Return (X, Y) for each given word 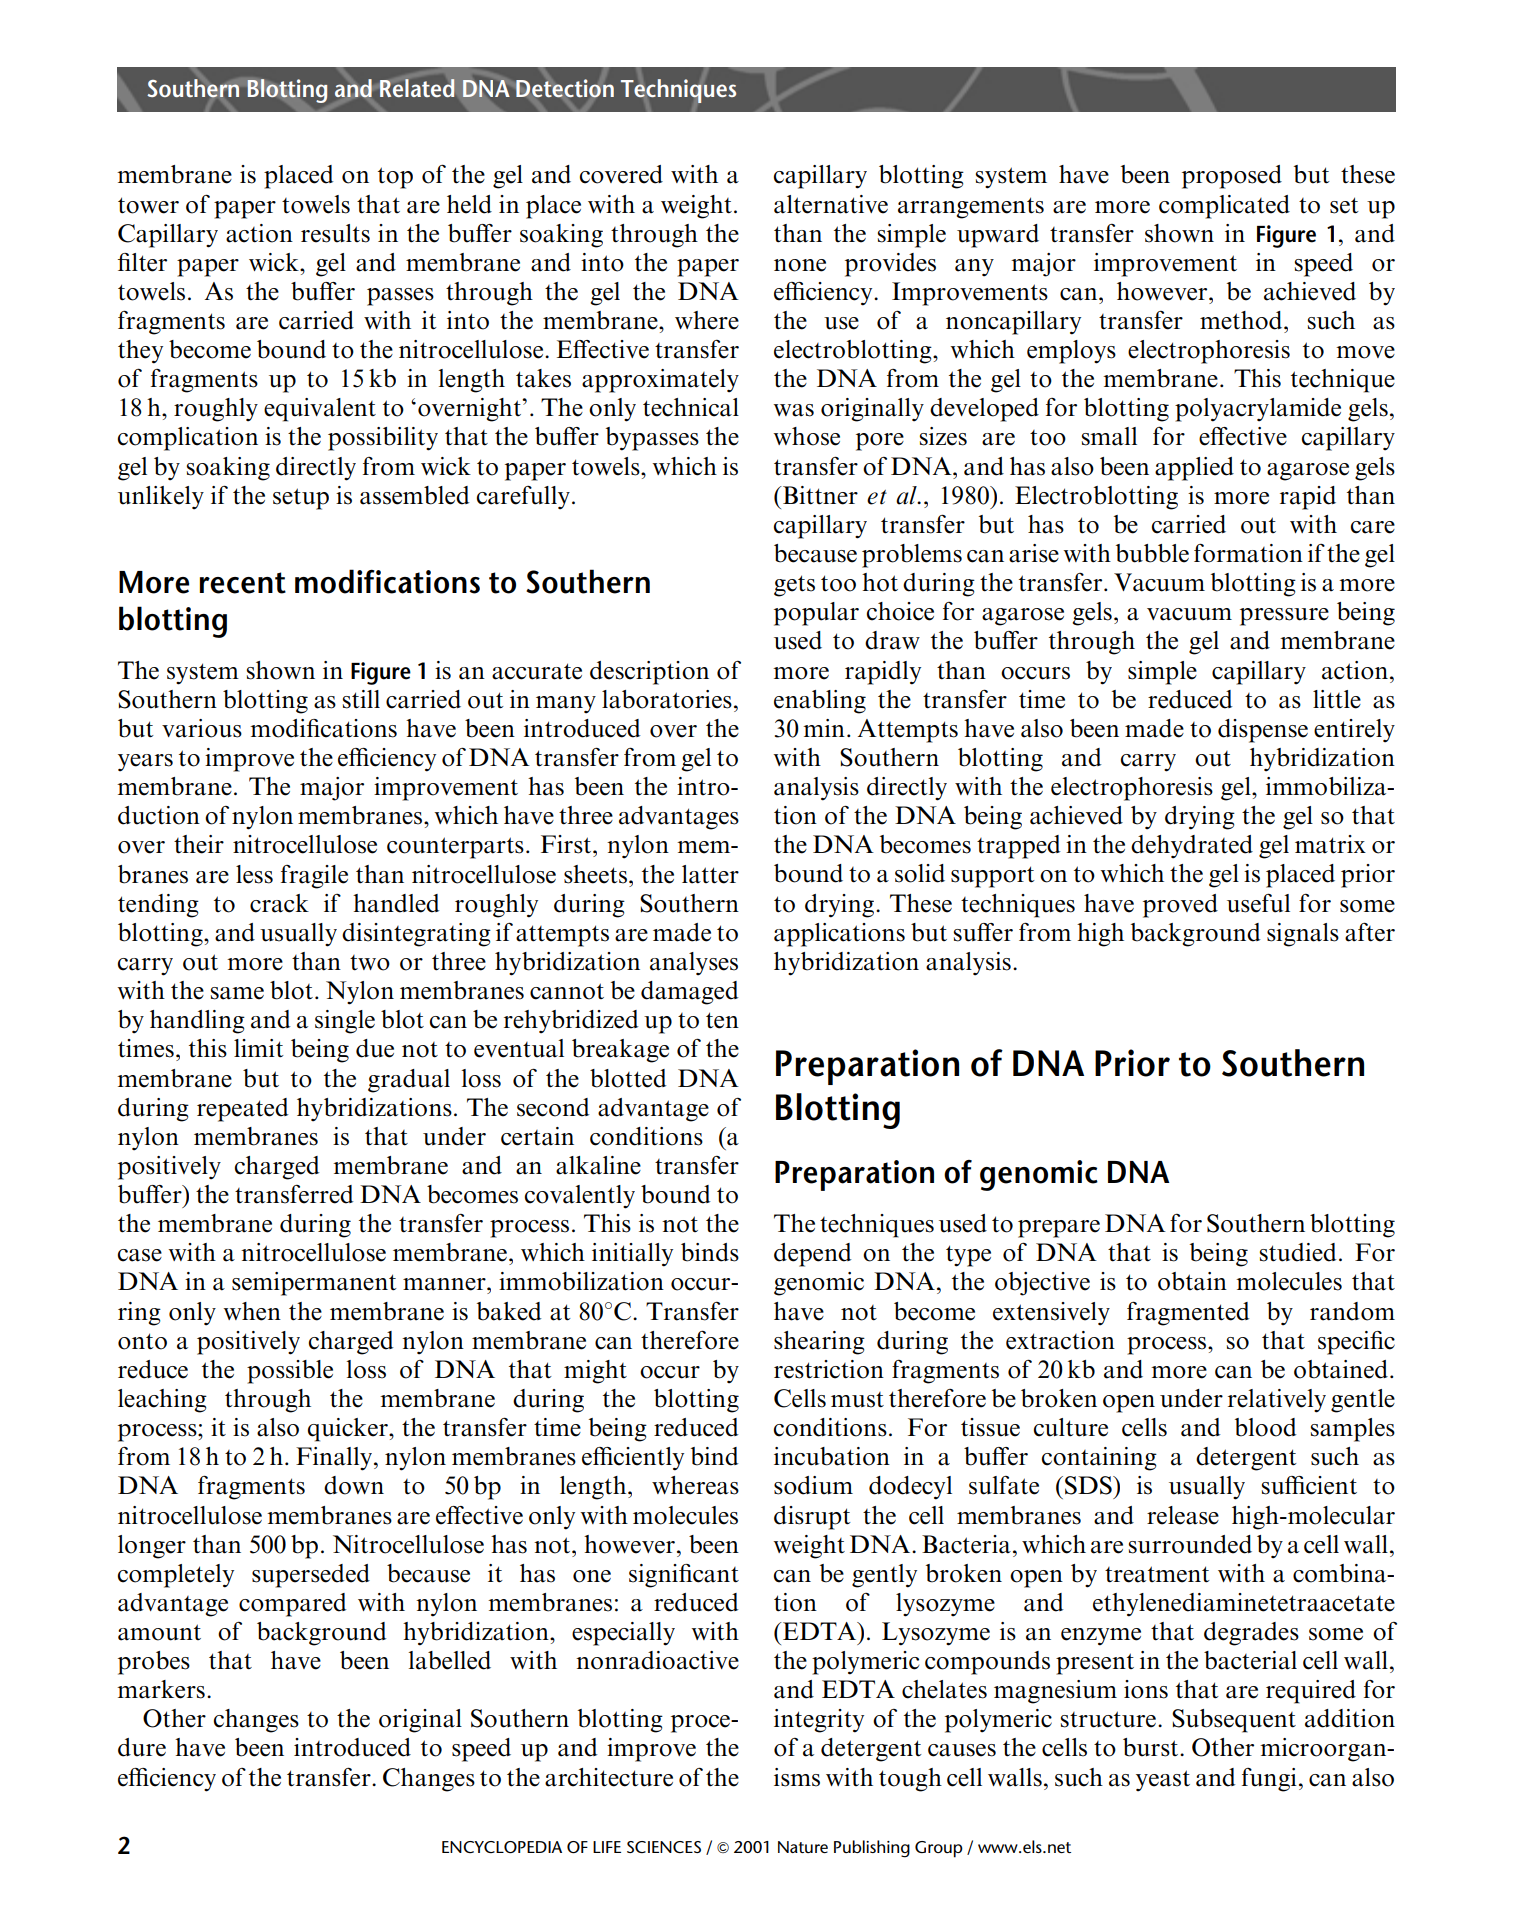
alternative (831, 204)
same (237, 993)
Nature (803, 1847)
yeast (1163, 1781)
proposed (1232, 177)
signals (1303, 935)
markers (161, 1689)
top (395, 178)
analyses (694, 964)
